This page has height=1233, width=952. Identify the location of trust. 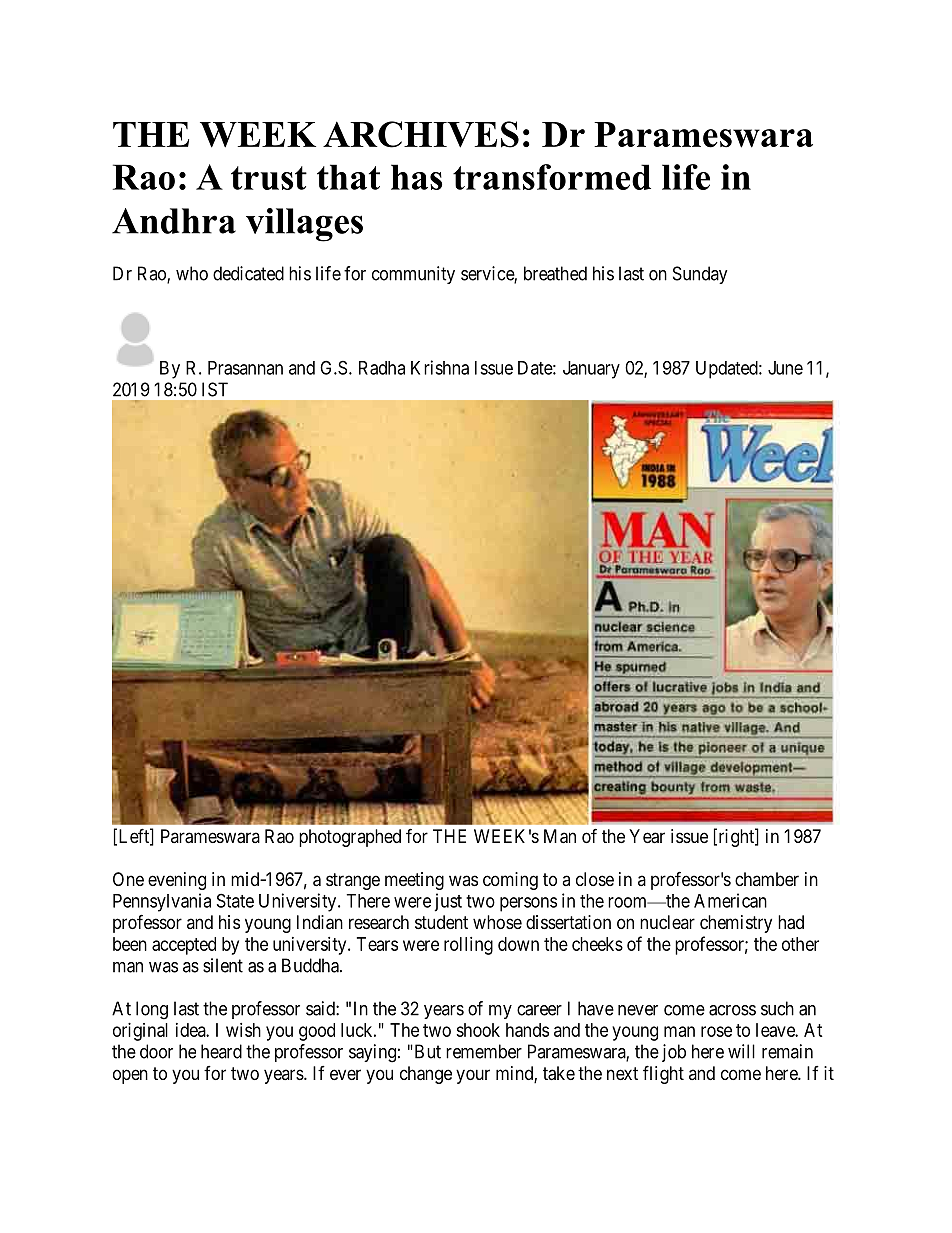
(269, 178).
